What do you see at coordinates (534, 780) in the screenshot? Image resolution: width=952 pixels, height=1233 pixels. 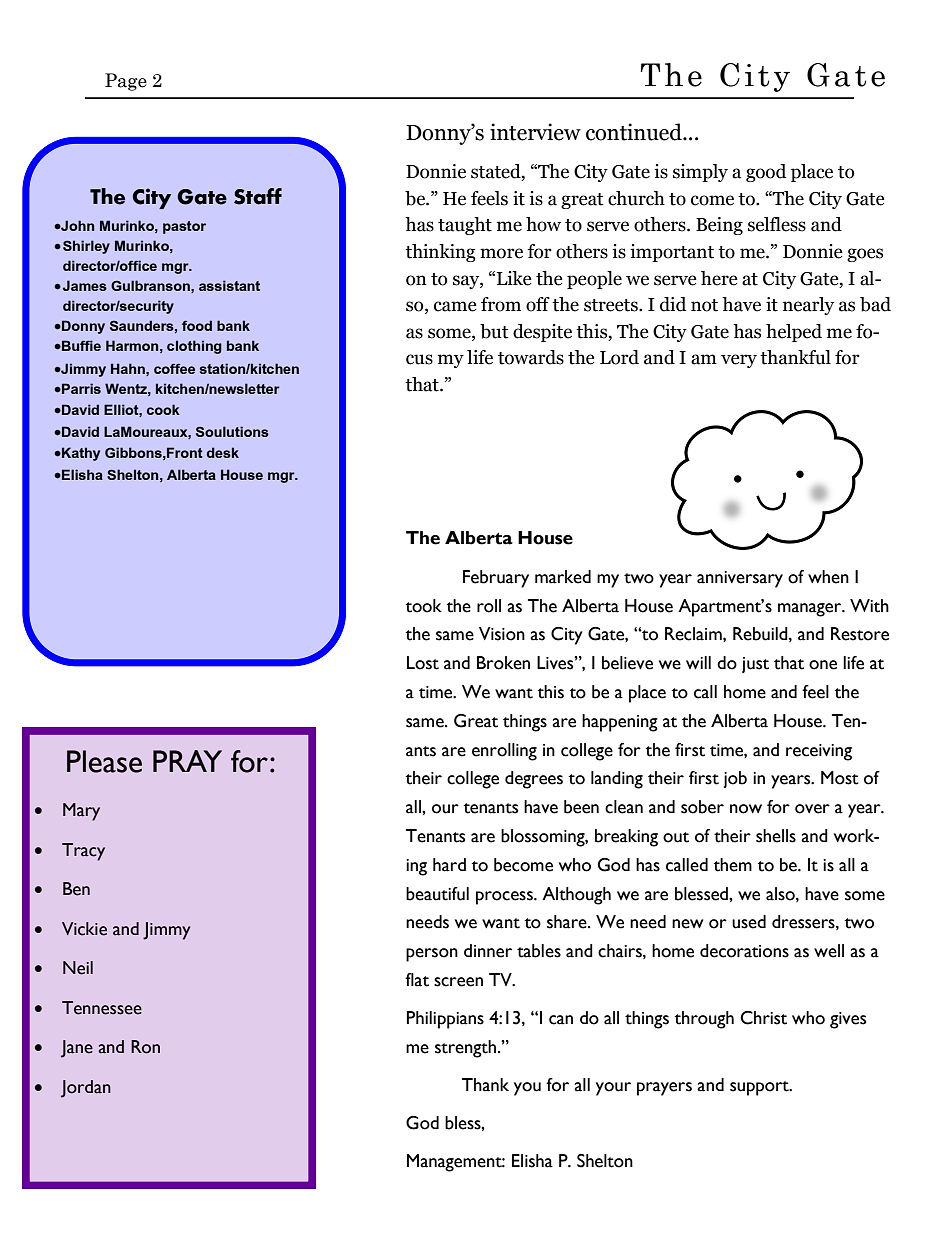 I see `degrees` at bounding box center [534, 780].
